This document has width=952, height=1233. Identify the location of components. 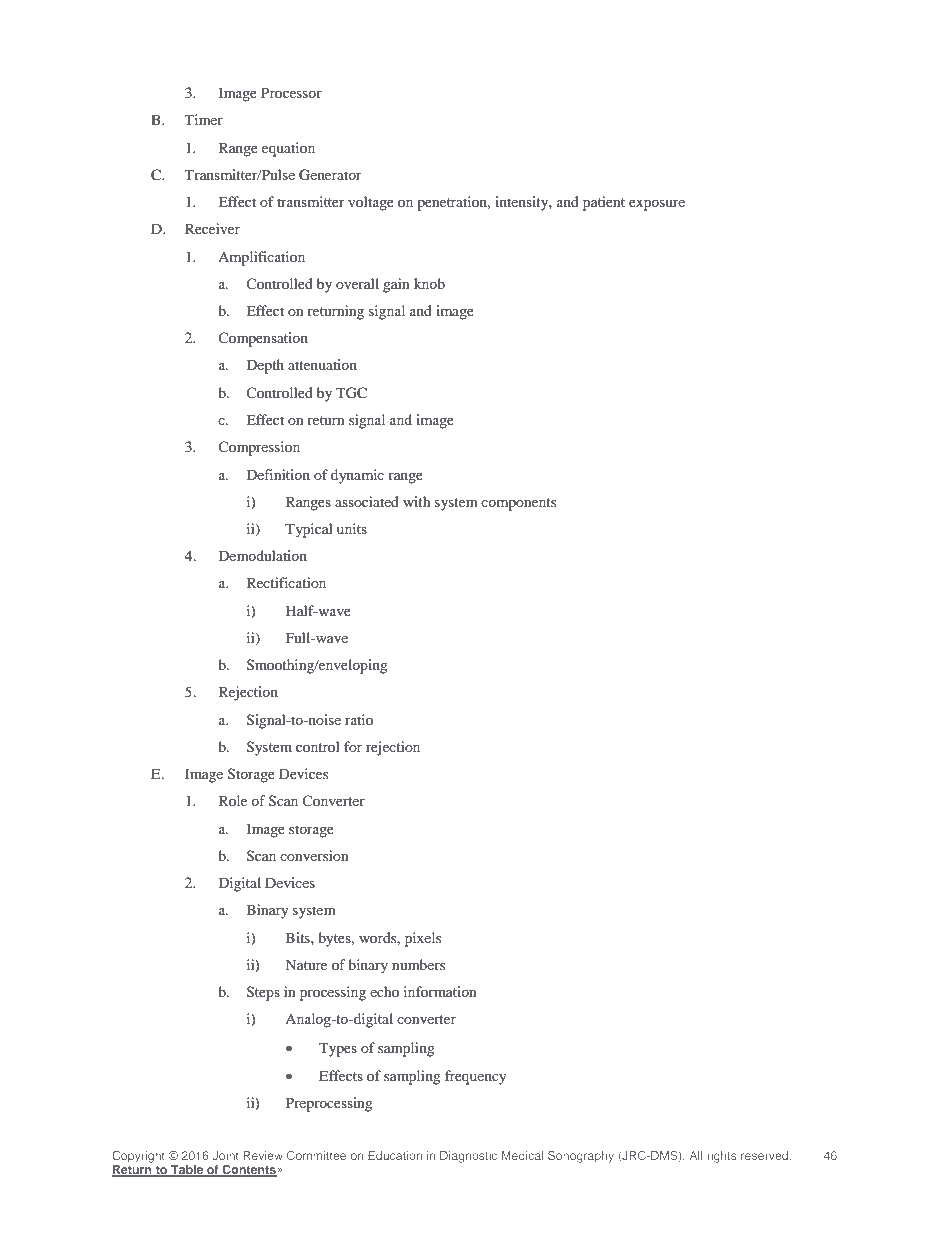
(518, 504).
